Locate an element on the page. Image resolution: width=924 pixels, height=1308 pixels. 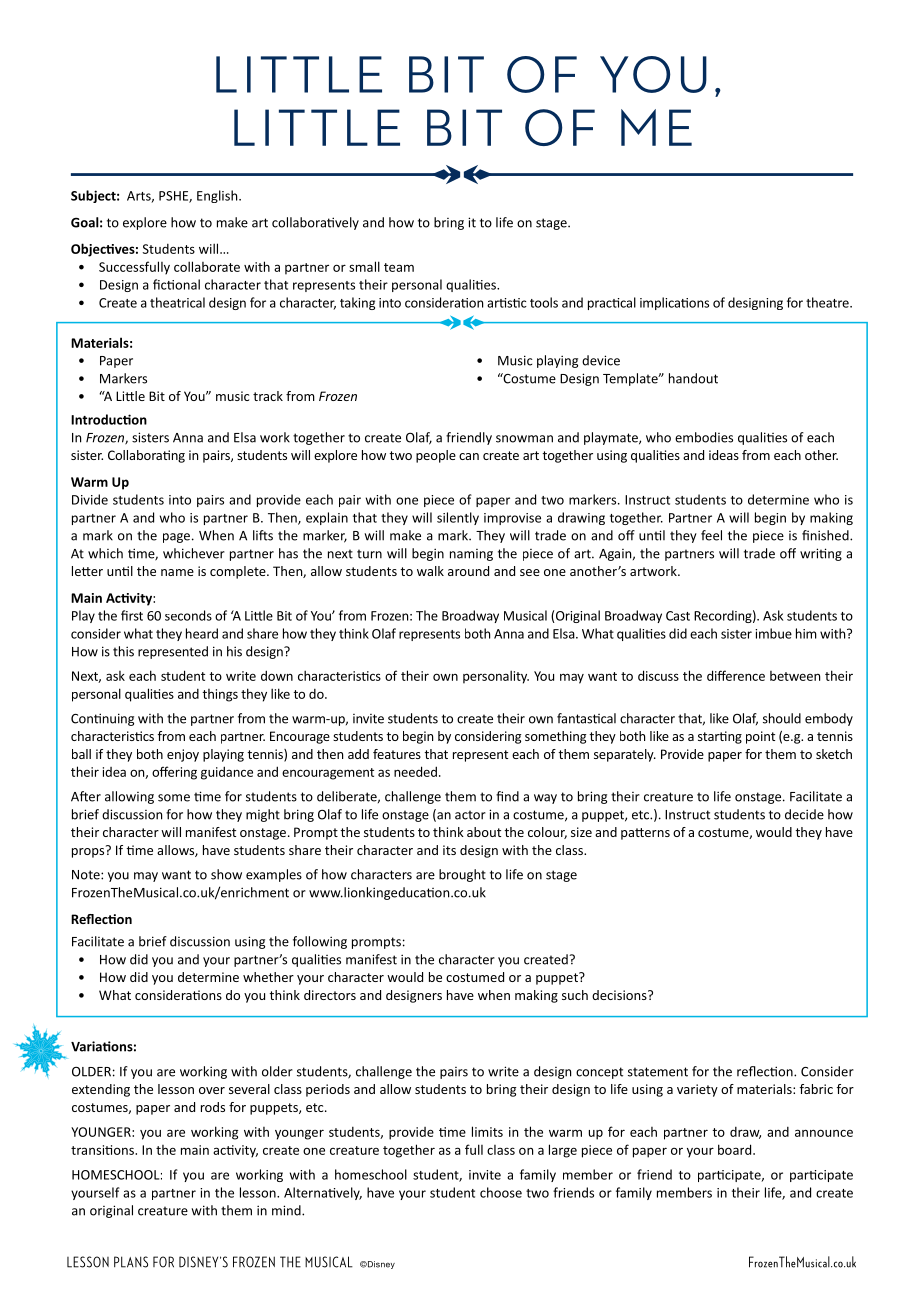
Collaborating is located at coordinates (146, 456).
